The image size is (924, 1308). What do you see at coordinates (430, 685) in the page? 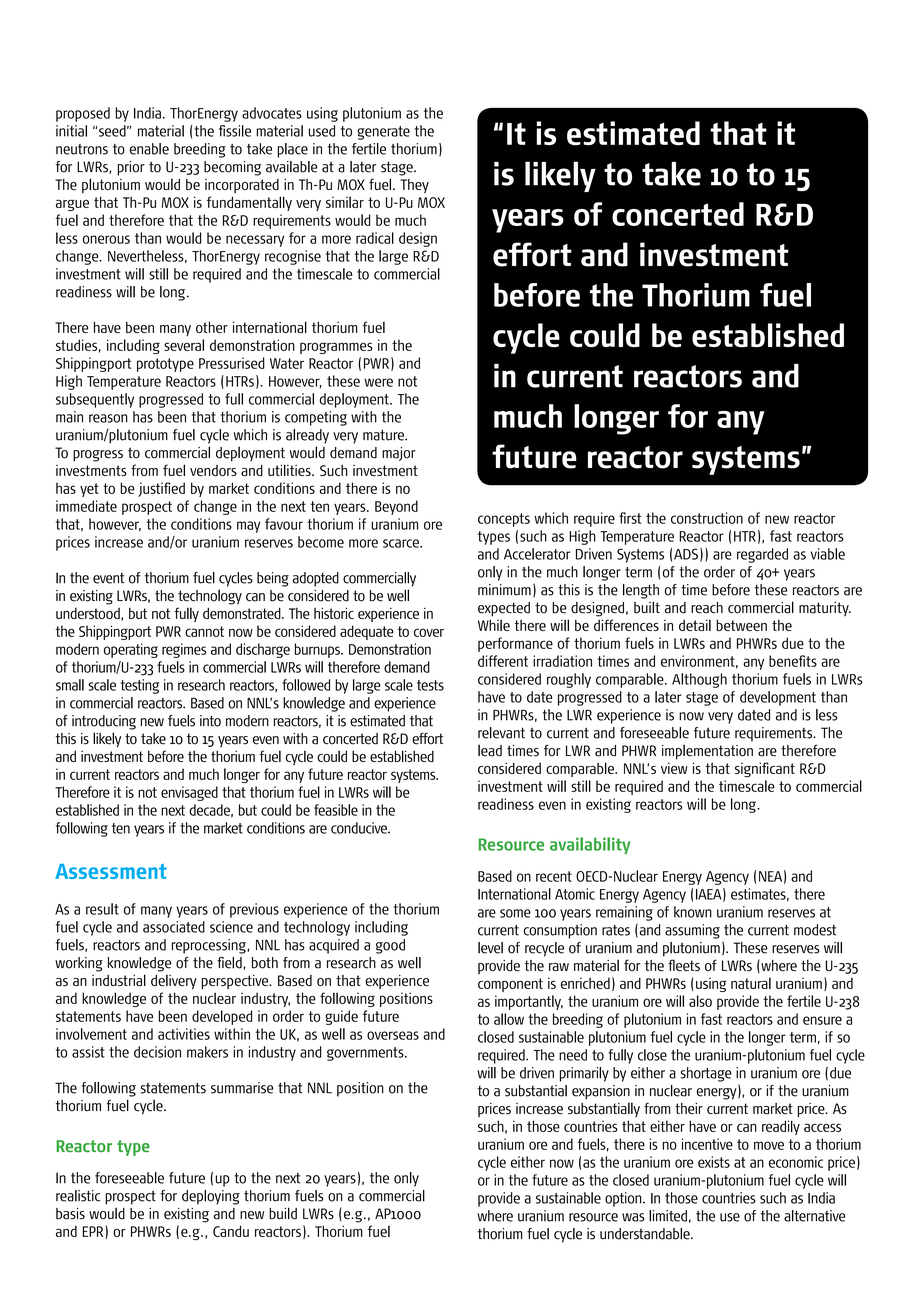
I see `tests` at bounding box center [430, 685].
